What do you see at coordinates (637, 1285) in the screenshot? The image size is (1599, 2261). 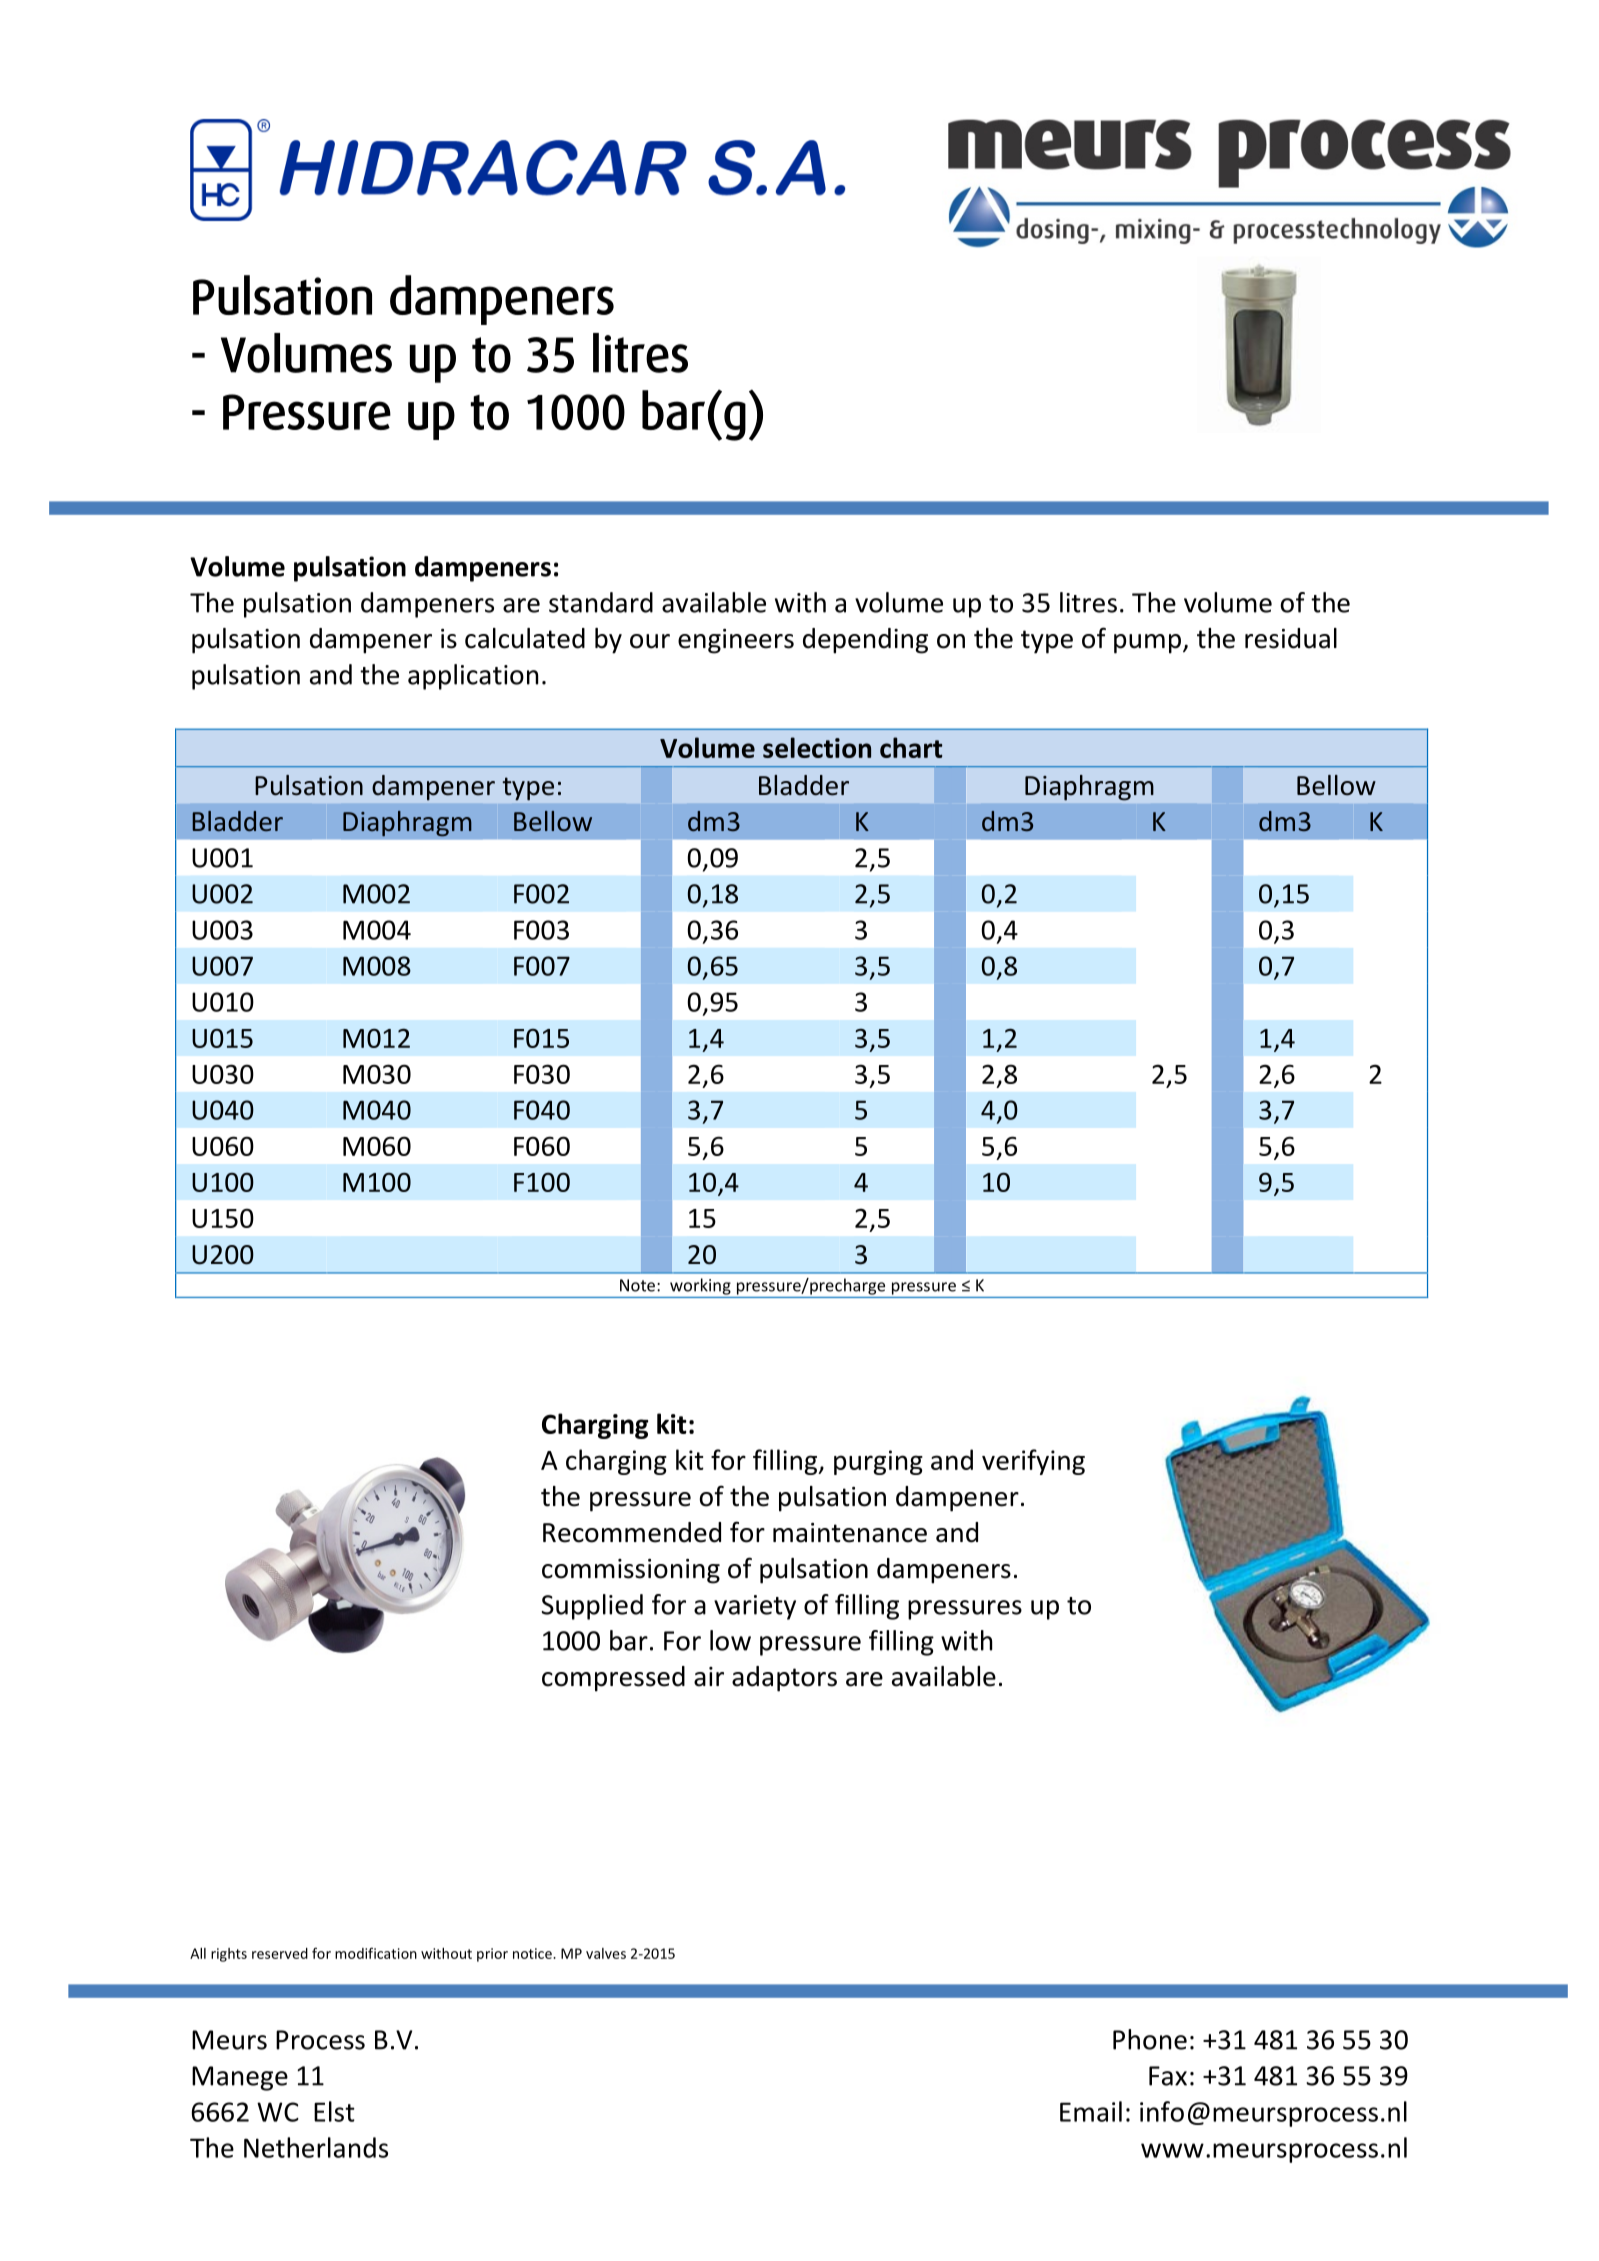 I see `Note` at bounding box center [637, 1285].
